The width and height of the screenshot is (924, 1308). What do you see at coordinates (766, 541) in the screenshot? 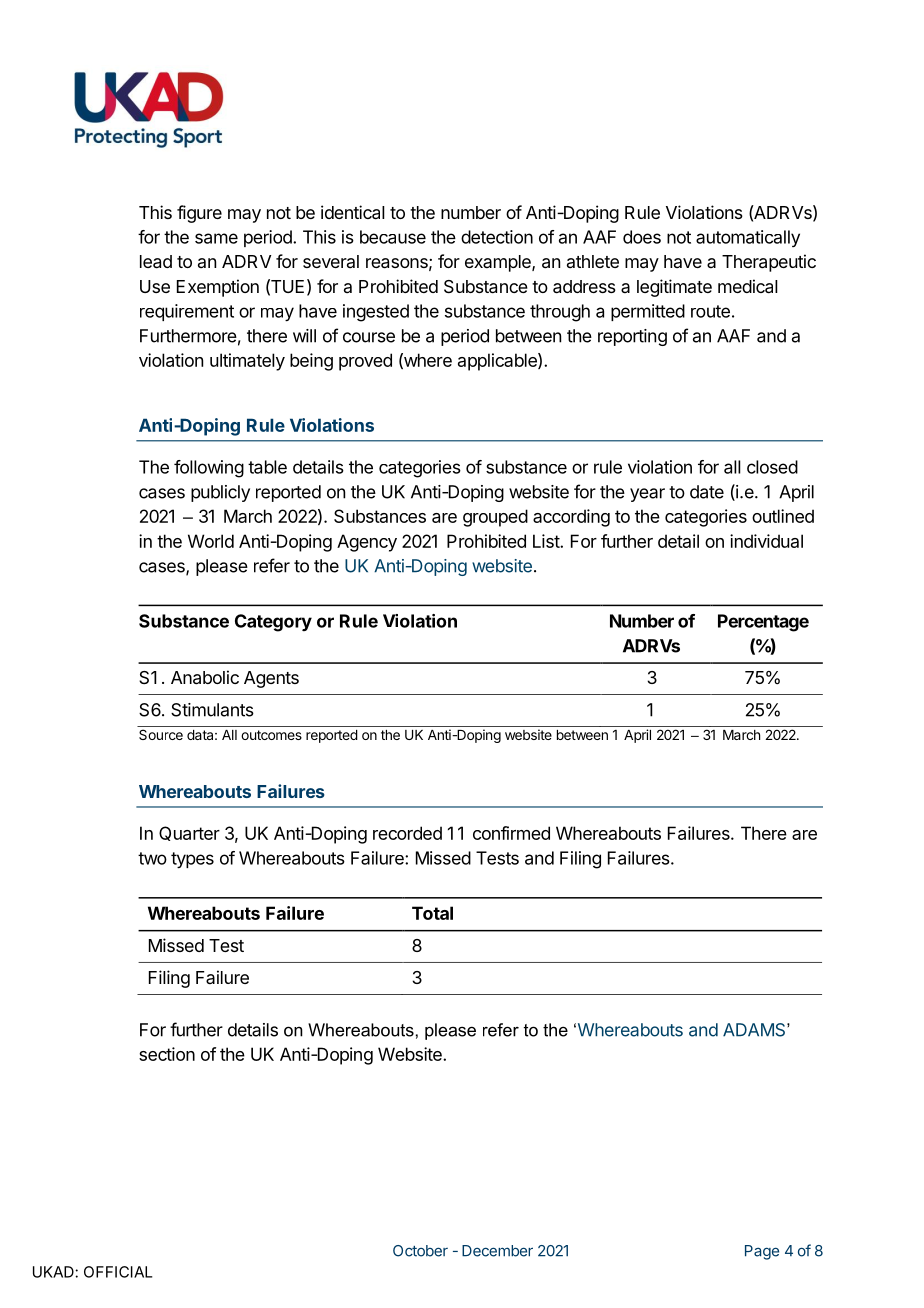
I see `individual` at bounding box center [766, 541].
